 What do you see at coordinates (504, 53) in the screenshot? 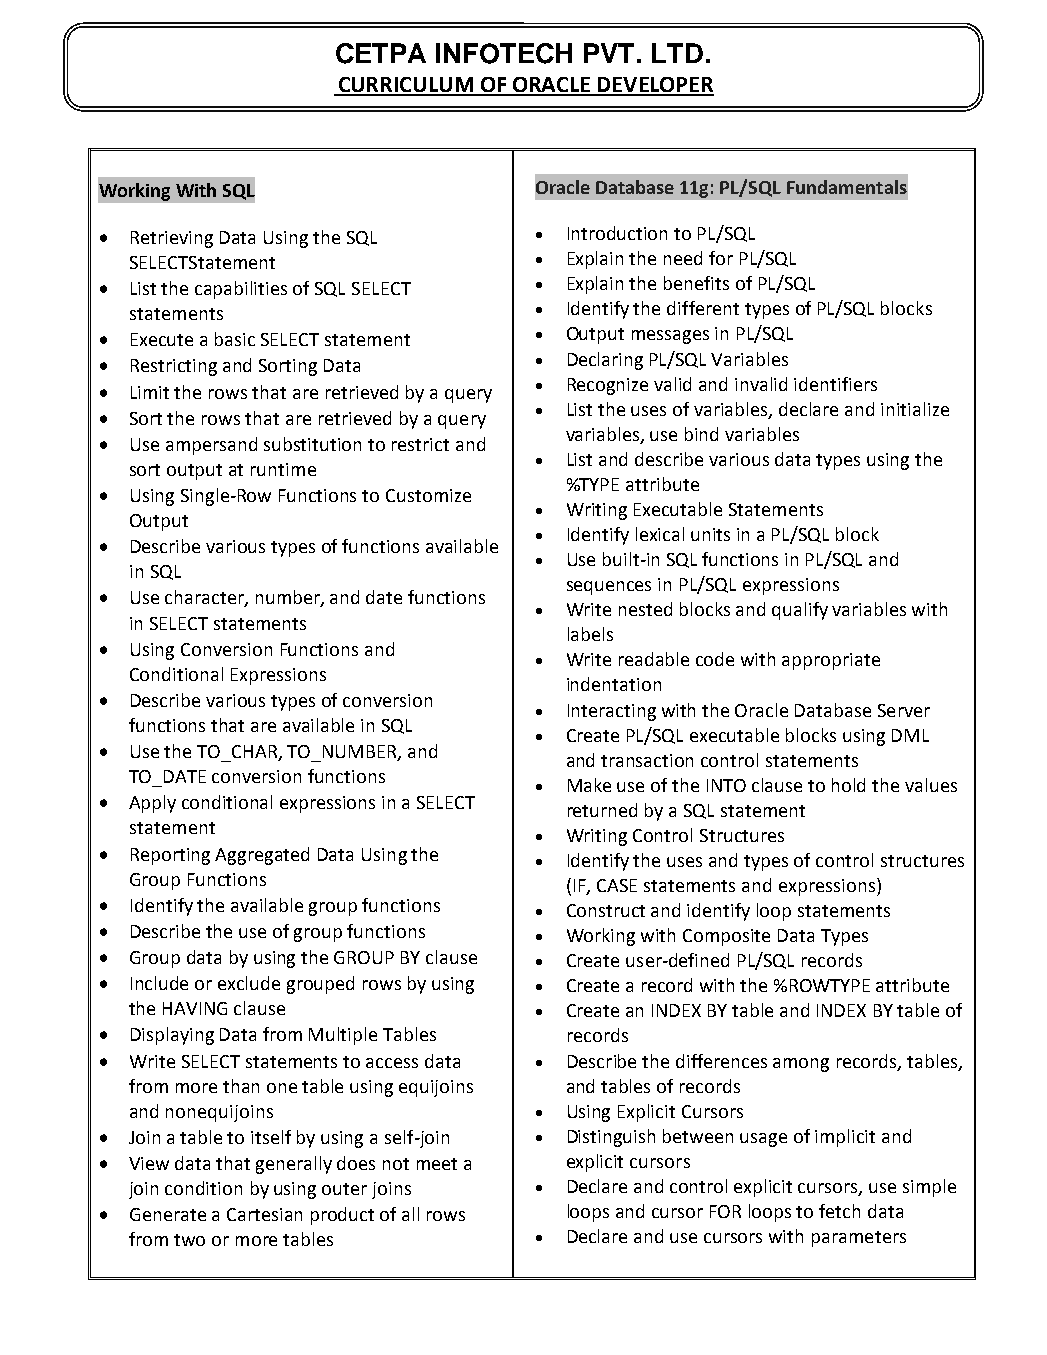
I see `INFOTECH` at bounding box center [504, 53].
